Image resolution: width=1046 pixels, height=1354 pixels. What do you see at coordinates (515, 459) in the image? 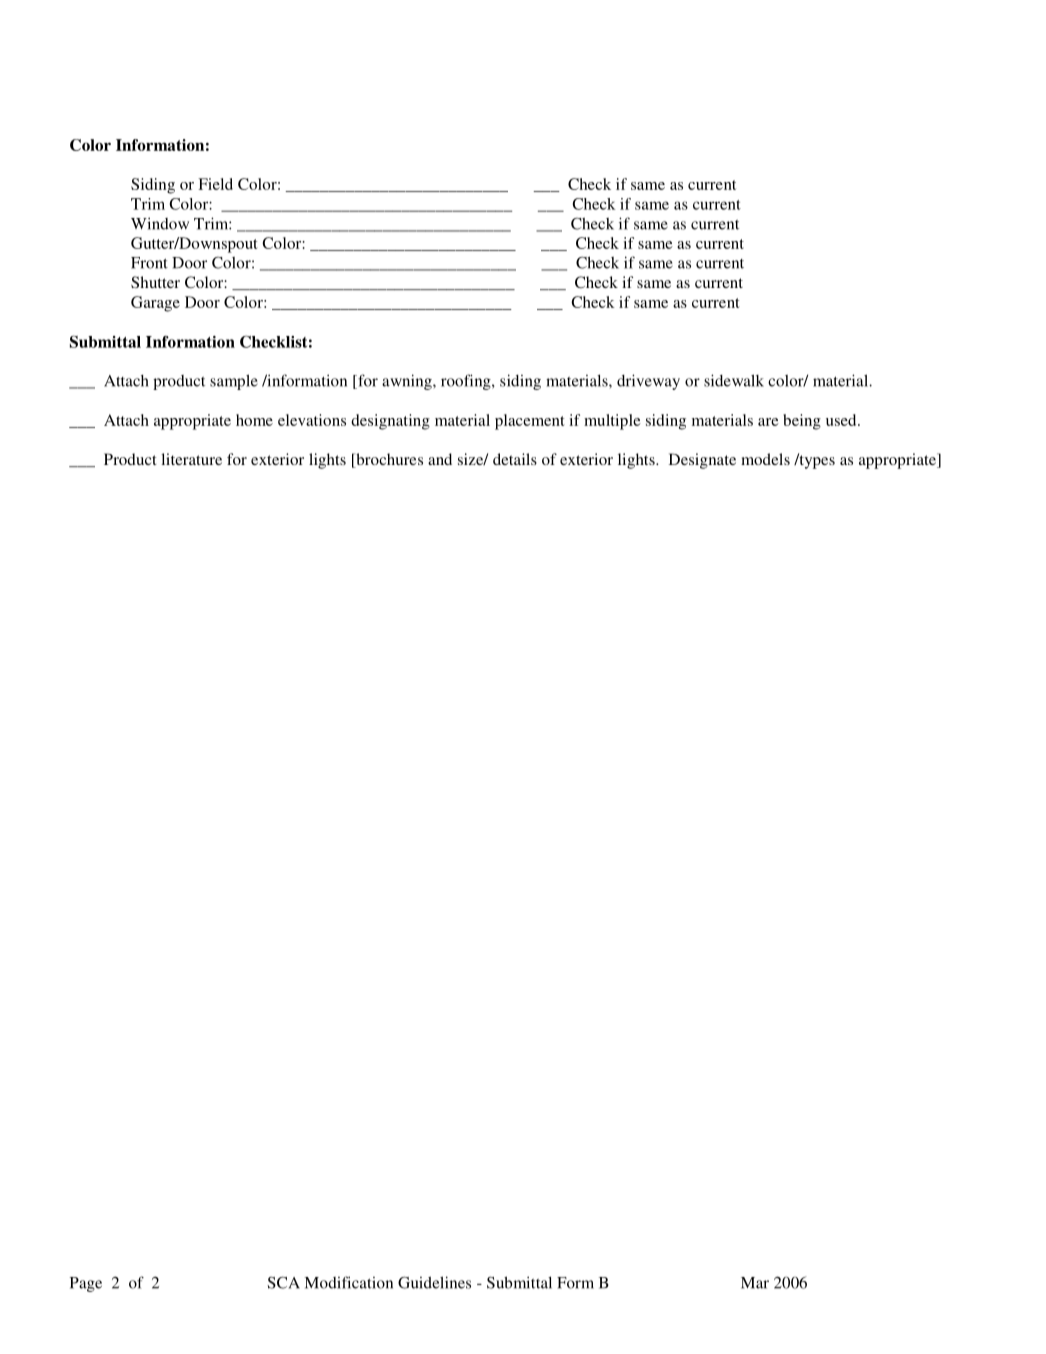
I see `details` at bounding box center [515, 459].
